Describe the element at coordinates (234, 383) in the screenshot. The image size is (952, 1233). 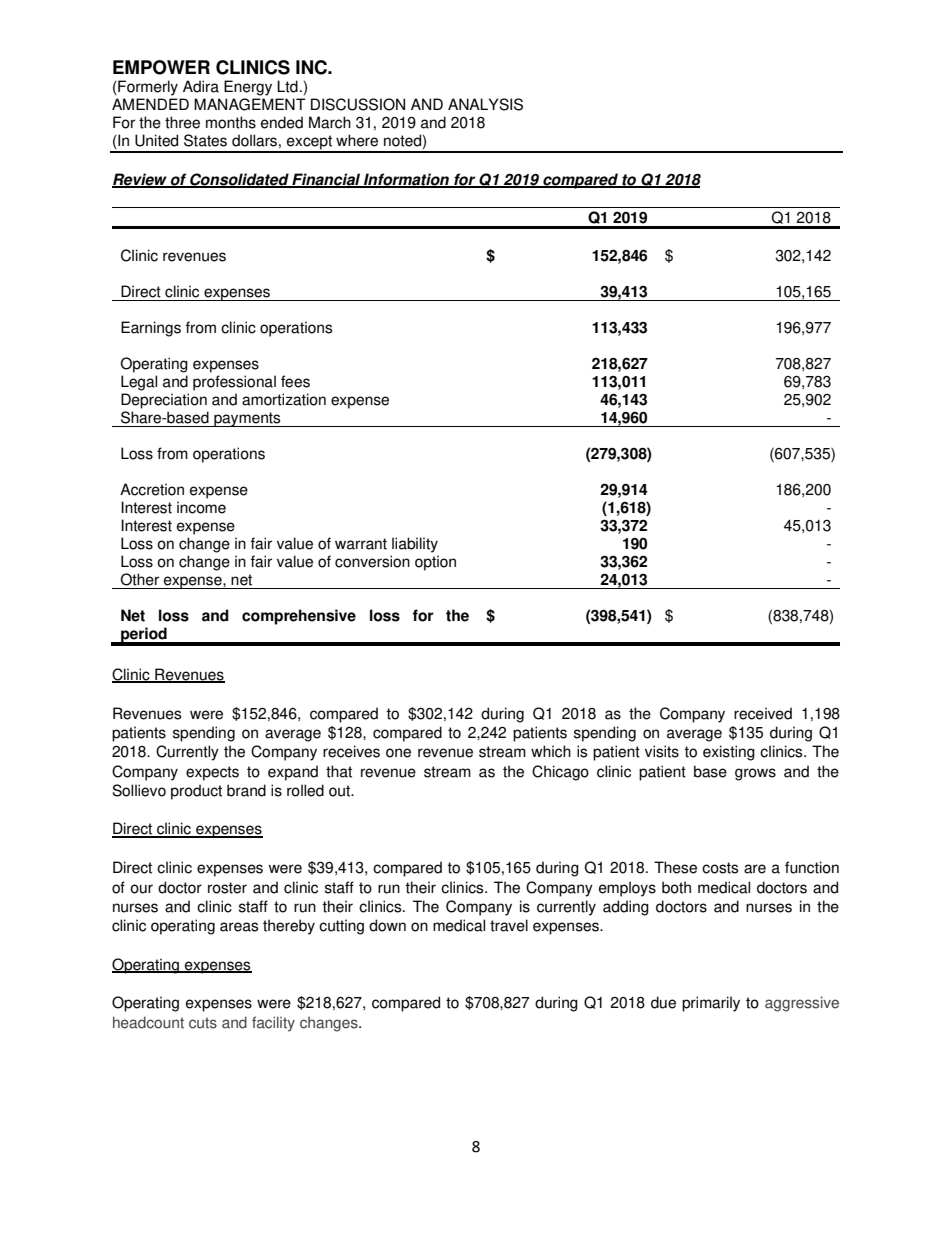
I see `professional` at that location.
